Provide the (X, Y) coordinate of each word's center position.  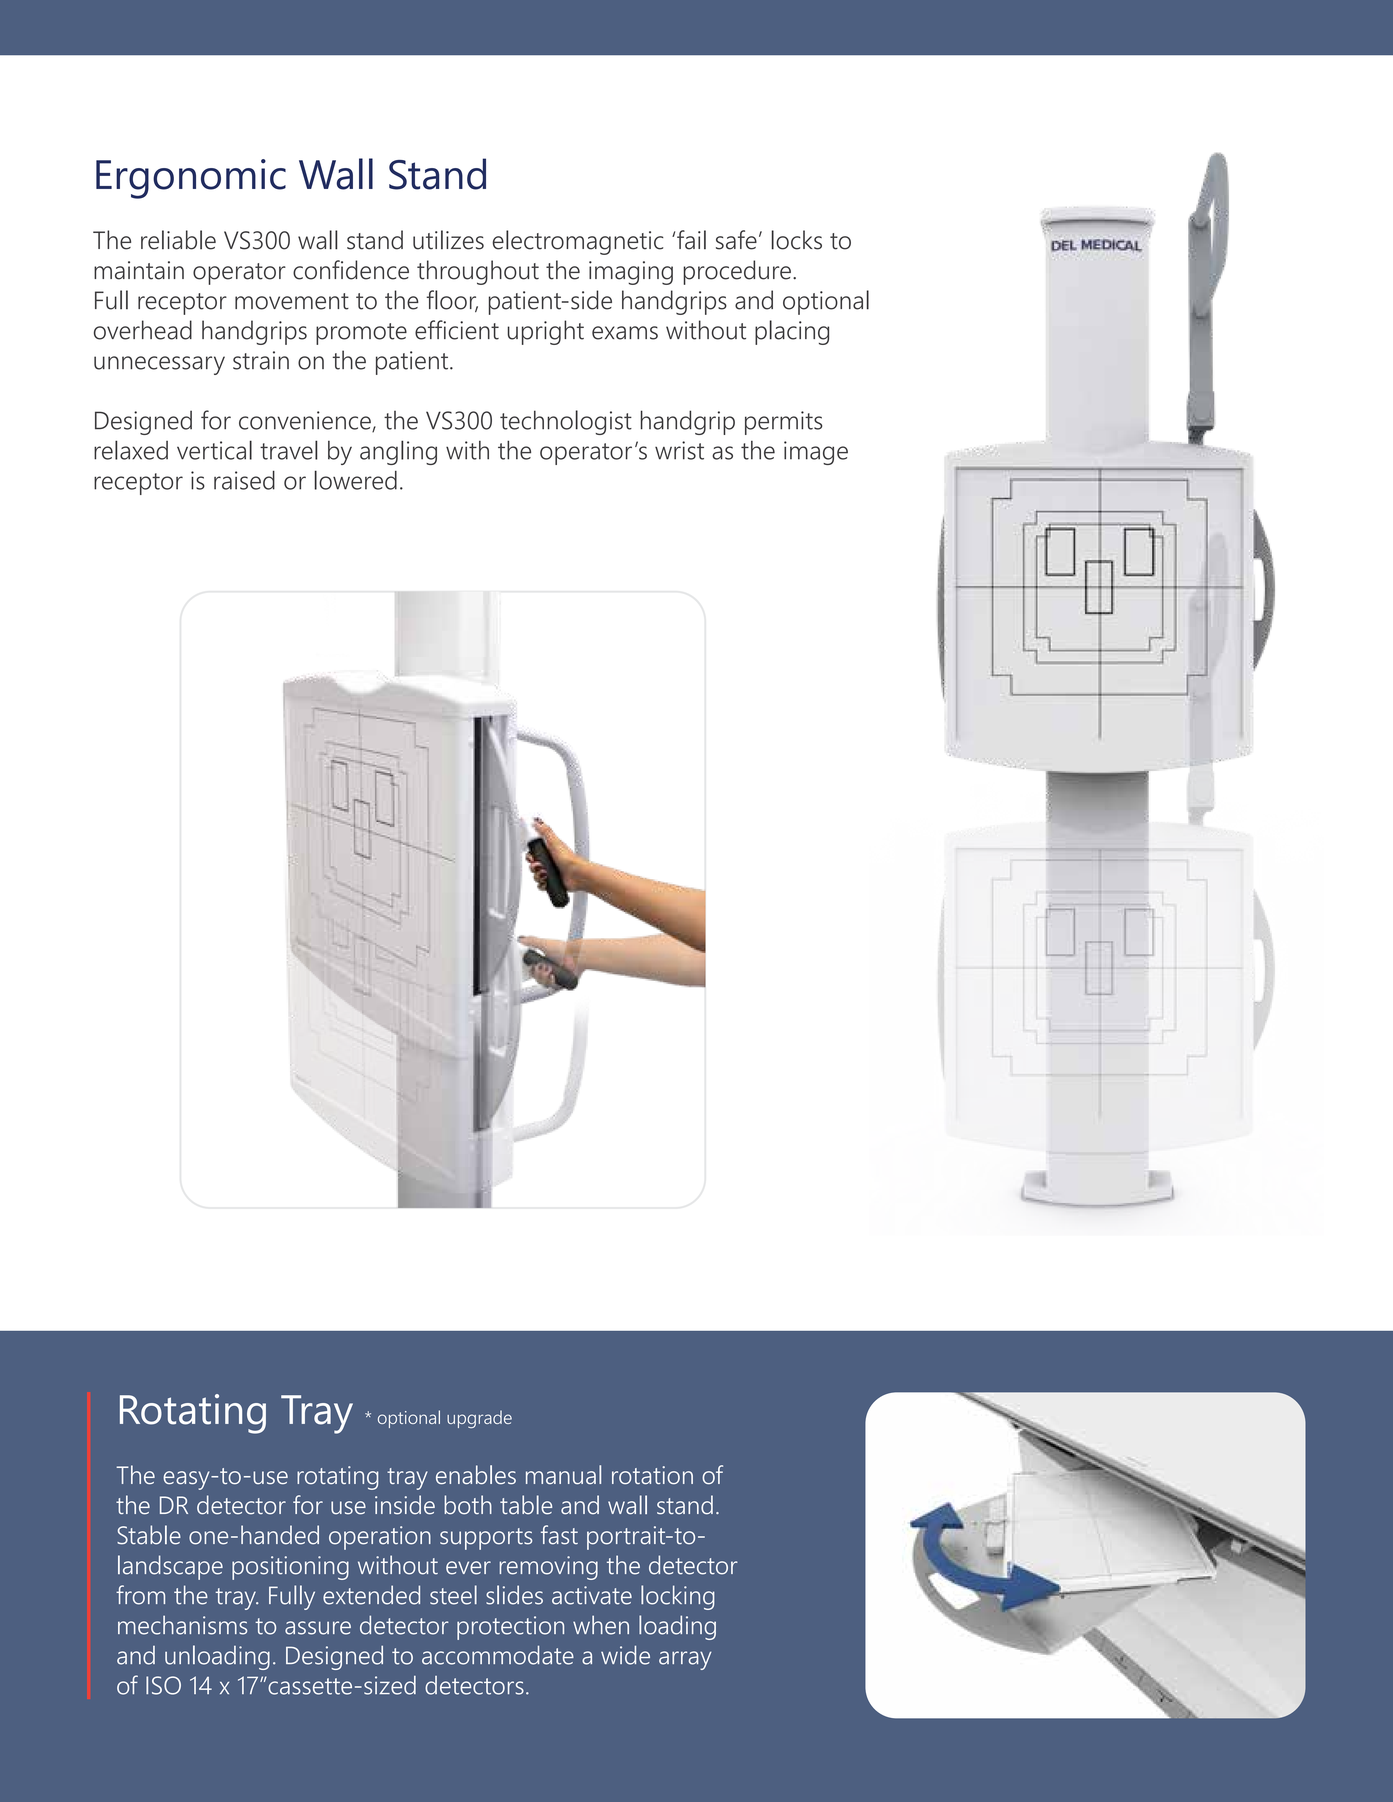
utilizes (448, 240)
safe (736, 240)
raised (244, 480)
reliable (178, 240)
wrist (679, 450)
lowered (355, 480)
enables (476, 1474)
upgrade (479, 1419)
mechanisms (182, 1625)
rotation (652, 1475)
